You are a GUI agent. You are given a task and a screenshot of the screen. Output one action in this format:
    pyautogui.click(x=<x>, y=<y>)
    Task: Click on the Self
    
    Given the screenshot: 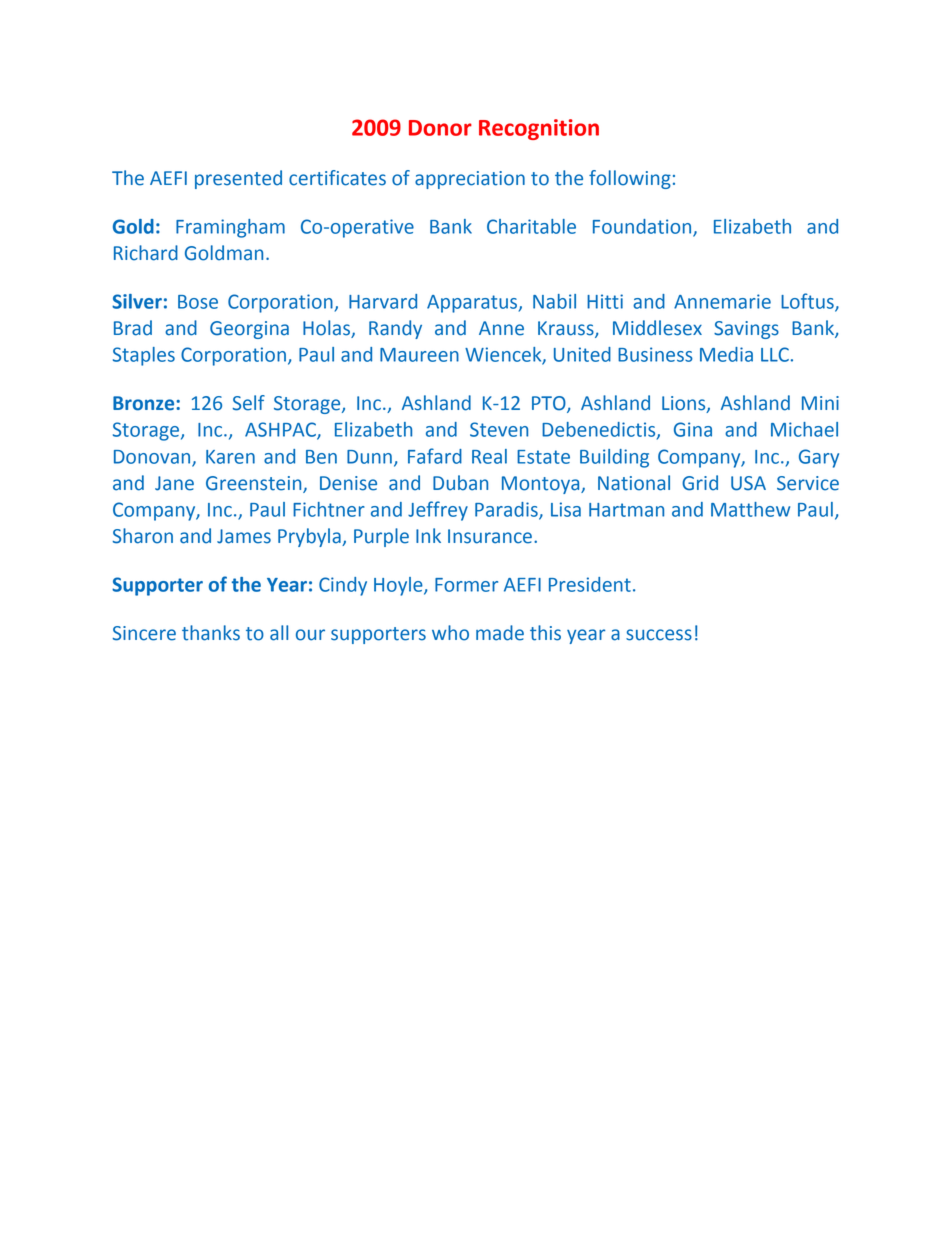 What is the action you would take?
    pyautogui.click(x=249, y=403)
